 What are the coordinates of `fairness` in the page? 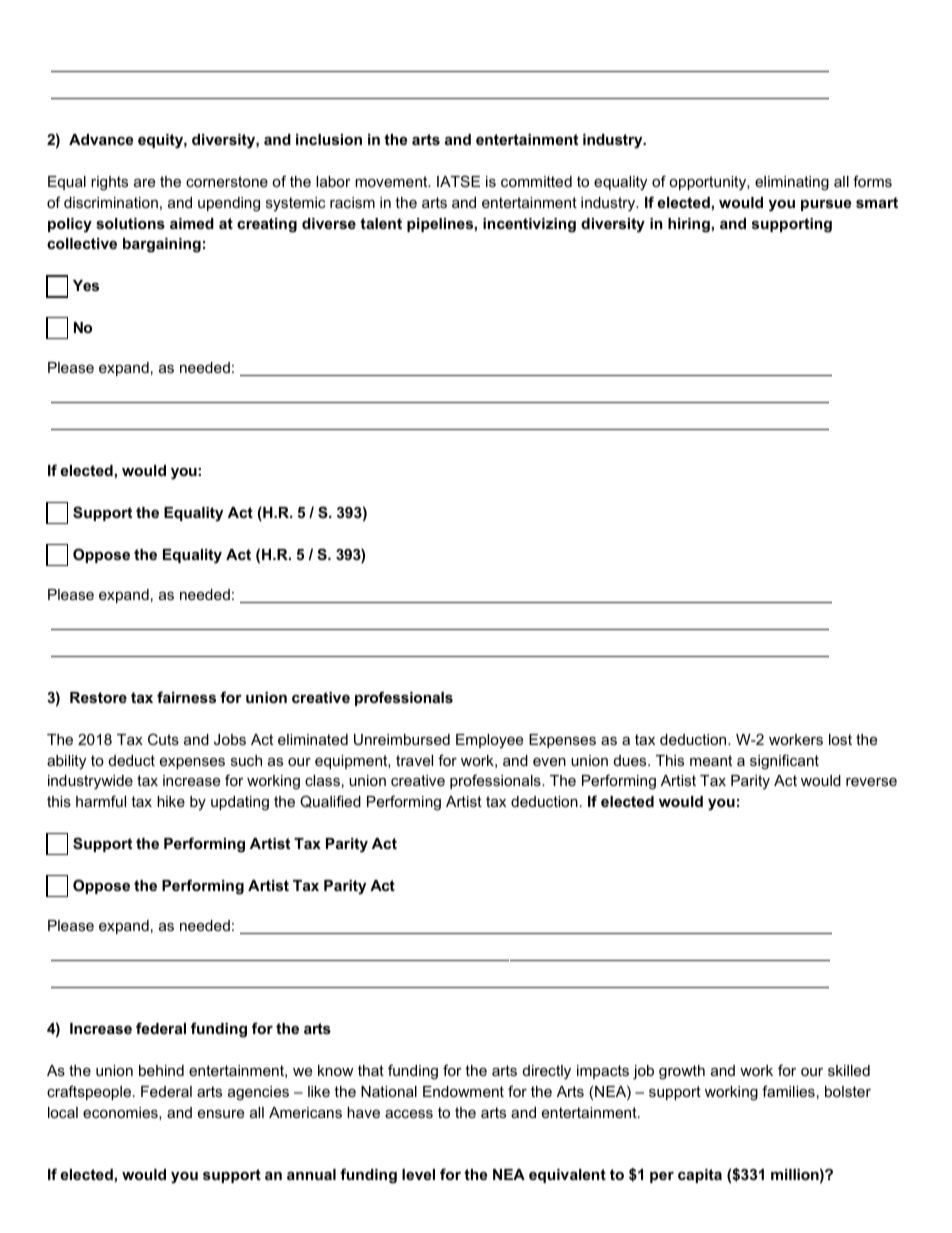 It's located at (186, 697).
